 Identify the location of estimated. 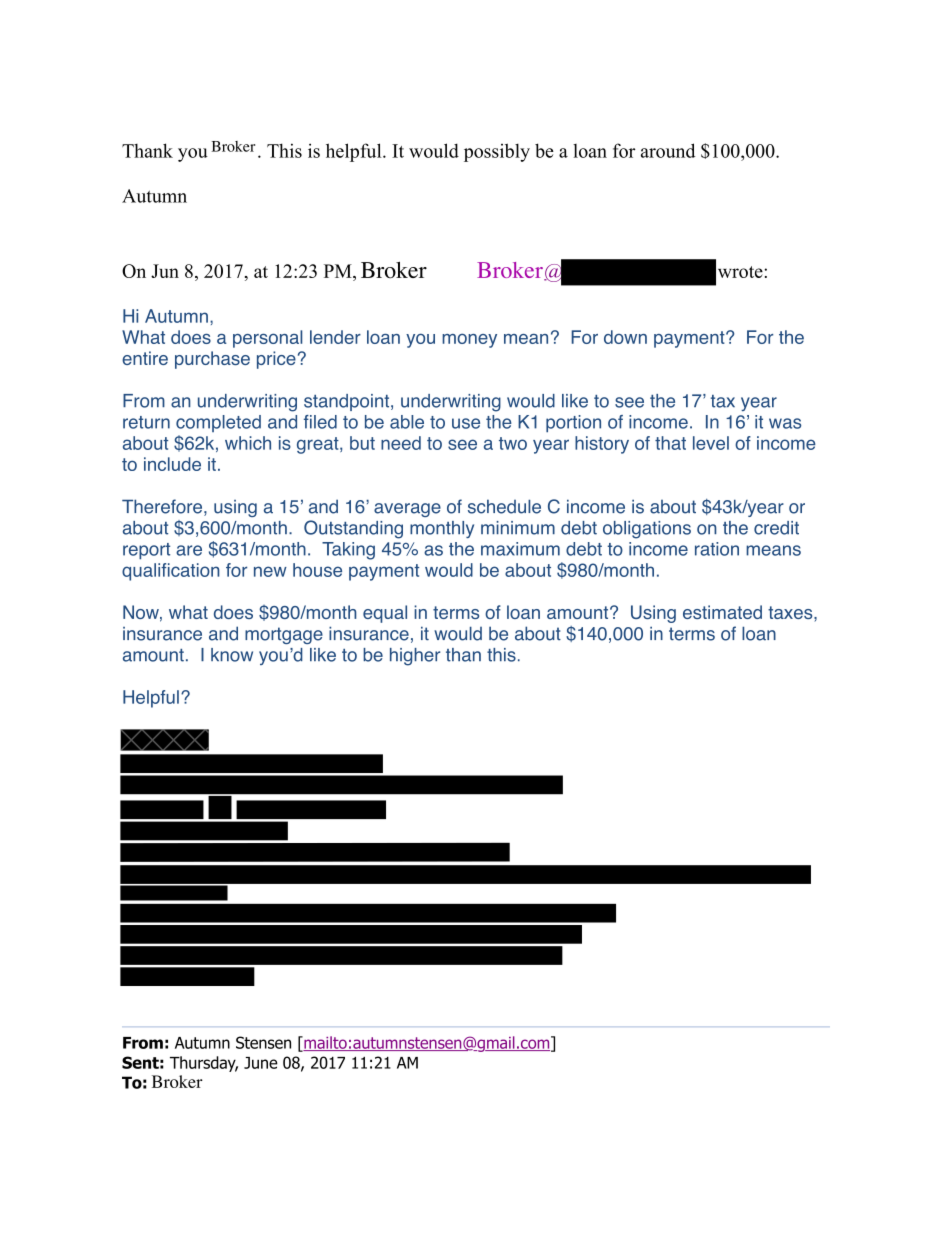
(722, 612).
